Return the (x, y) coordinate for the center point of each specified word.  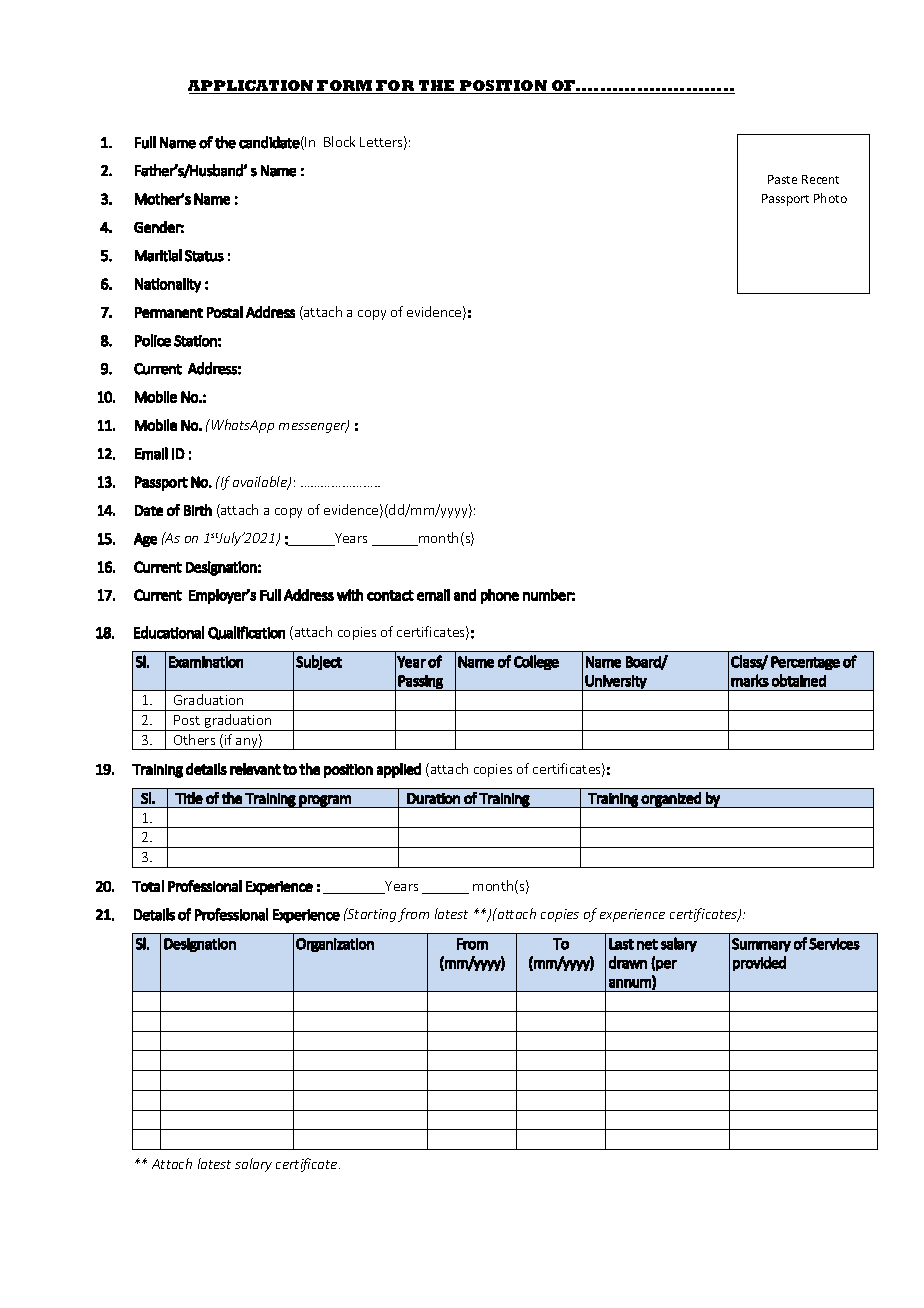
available (261, 483)
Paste (782, 179)
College (536, 662)
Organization (335, 945)
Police (153, 340)
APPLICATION (252, 87)
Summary (761, 945)
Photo (830, 198)
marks (750, 680)
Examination (206, 662)
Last (621, 944)
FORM (345, 87)
